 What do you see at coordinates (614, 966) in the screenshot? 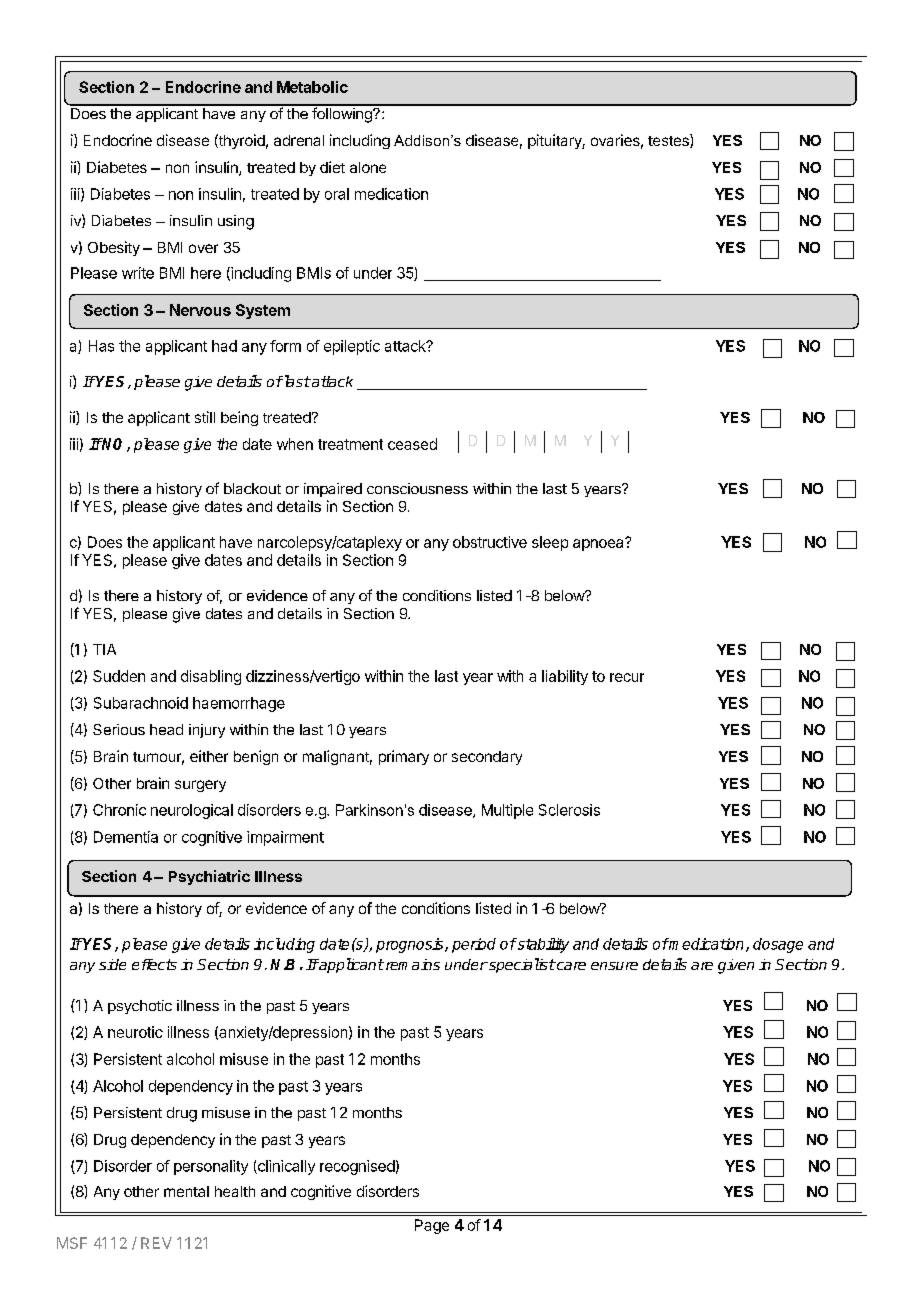
I see `ensure` at bounding box center [614, 966].
